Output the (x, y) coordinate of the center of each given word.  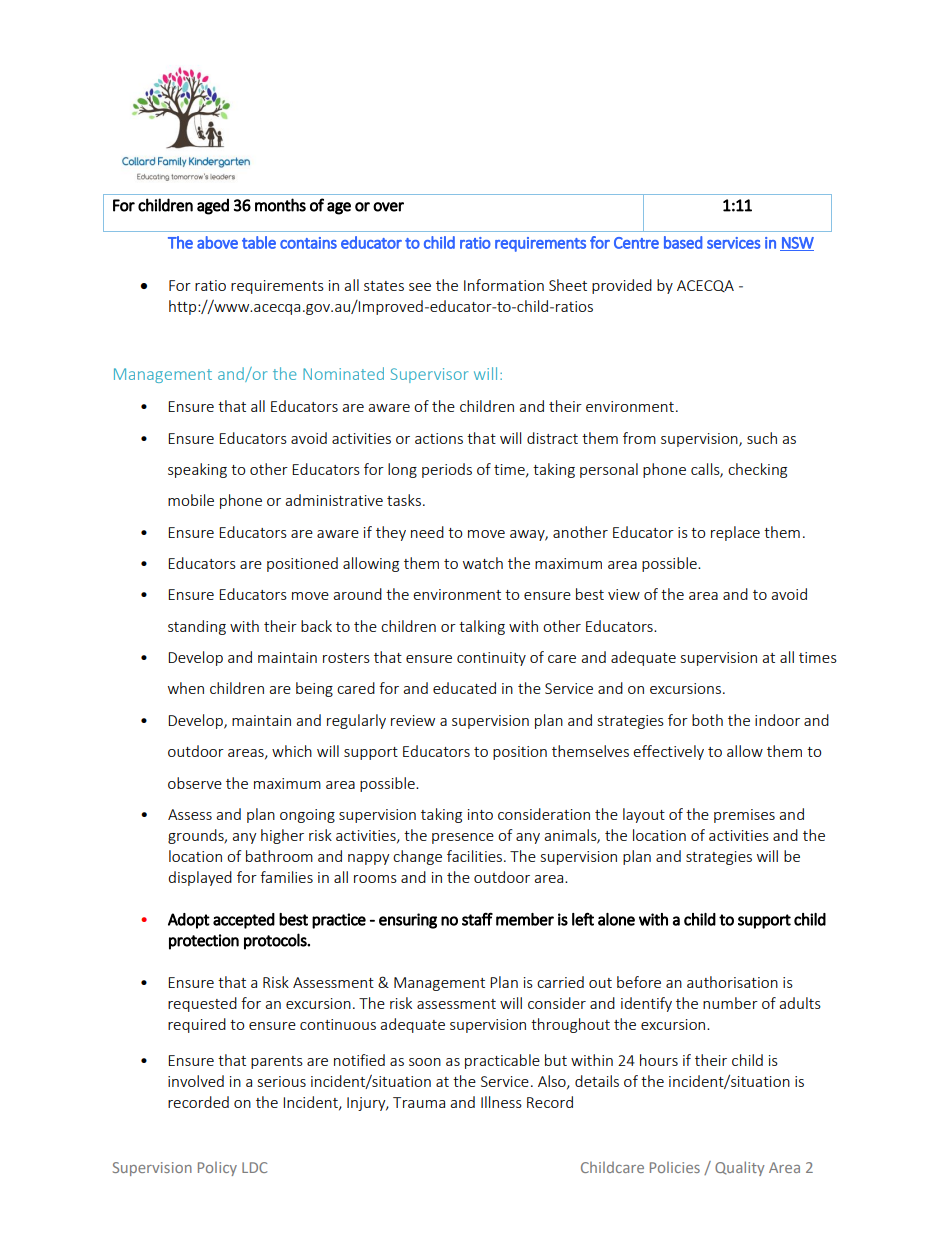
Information (504, 285)
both (707, 720)
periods (447, 470)
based (683, 242)
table (259, 242)
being (314, 689)
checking (757, 470)
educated (464, 688)
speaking (197, 470)
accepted (244, 921)
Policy (217, 1169)
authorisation (732, 982)
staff (477, 919)
